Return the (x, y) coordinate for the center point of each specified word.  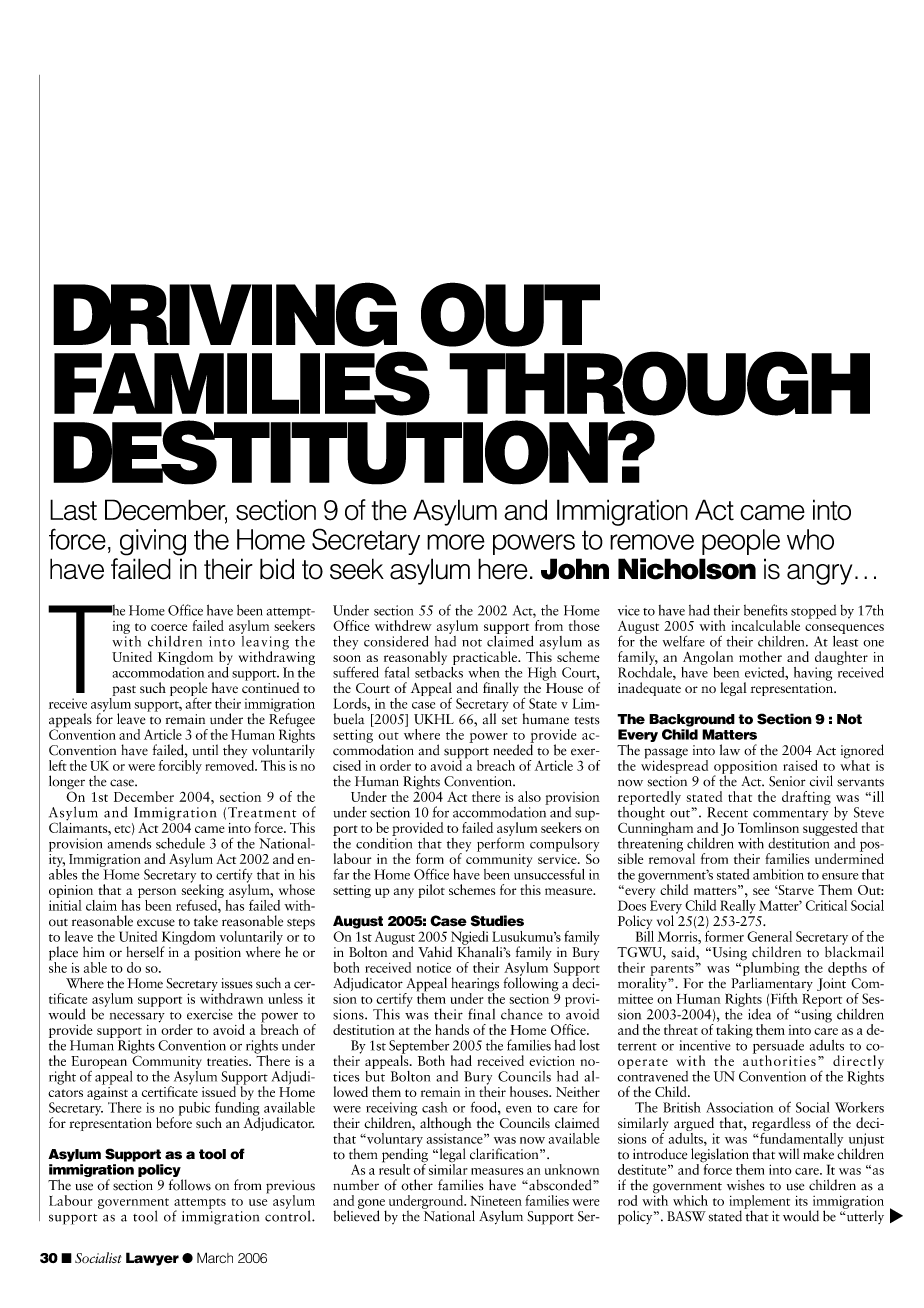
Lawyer (152, 1259)
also (529, 796)
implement (760, 1203)
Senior (787, 781)
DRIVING (225, 314)
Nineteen (496, 1201)
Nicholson (687, 569)
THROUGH (659, 383)
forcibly (180, 765)
